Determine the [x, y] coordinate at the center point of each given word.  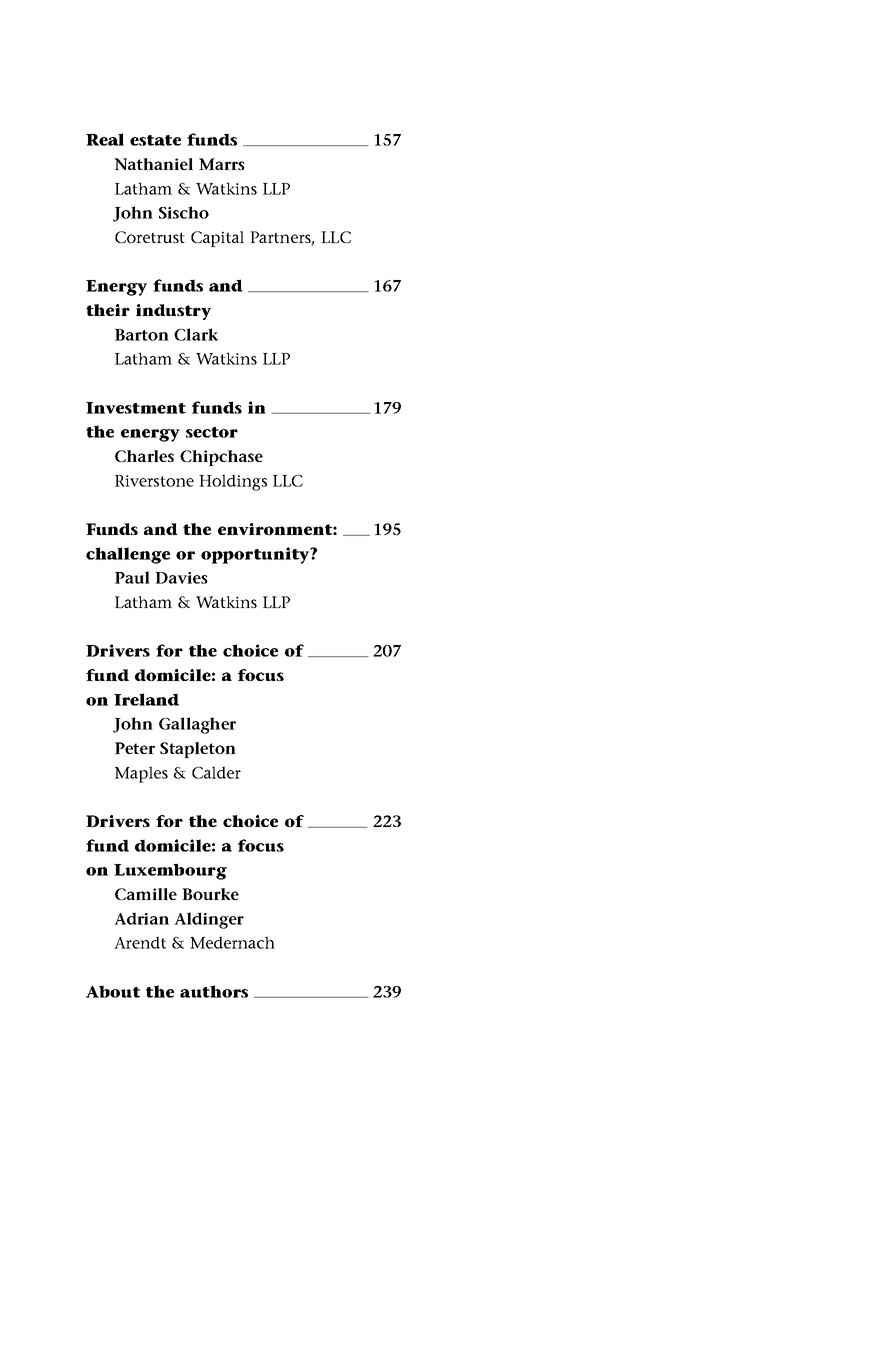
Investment [136, 408]
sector [212, 432]
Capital [217, 239]
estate [155, 140]
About [113, 991]
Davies [181, 578]
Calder [216, 772]
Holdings [233, 482]
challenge [128, 555]
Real [105, 139]
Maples [141, 774]
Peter [135, 748]
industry [173, 312]
